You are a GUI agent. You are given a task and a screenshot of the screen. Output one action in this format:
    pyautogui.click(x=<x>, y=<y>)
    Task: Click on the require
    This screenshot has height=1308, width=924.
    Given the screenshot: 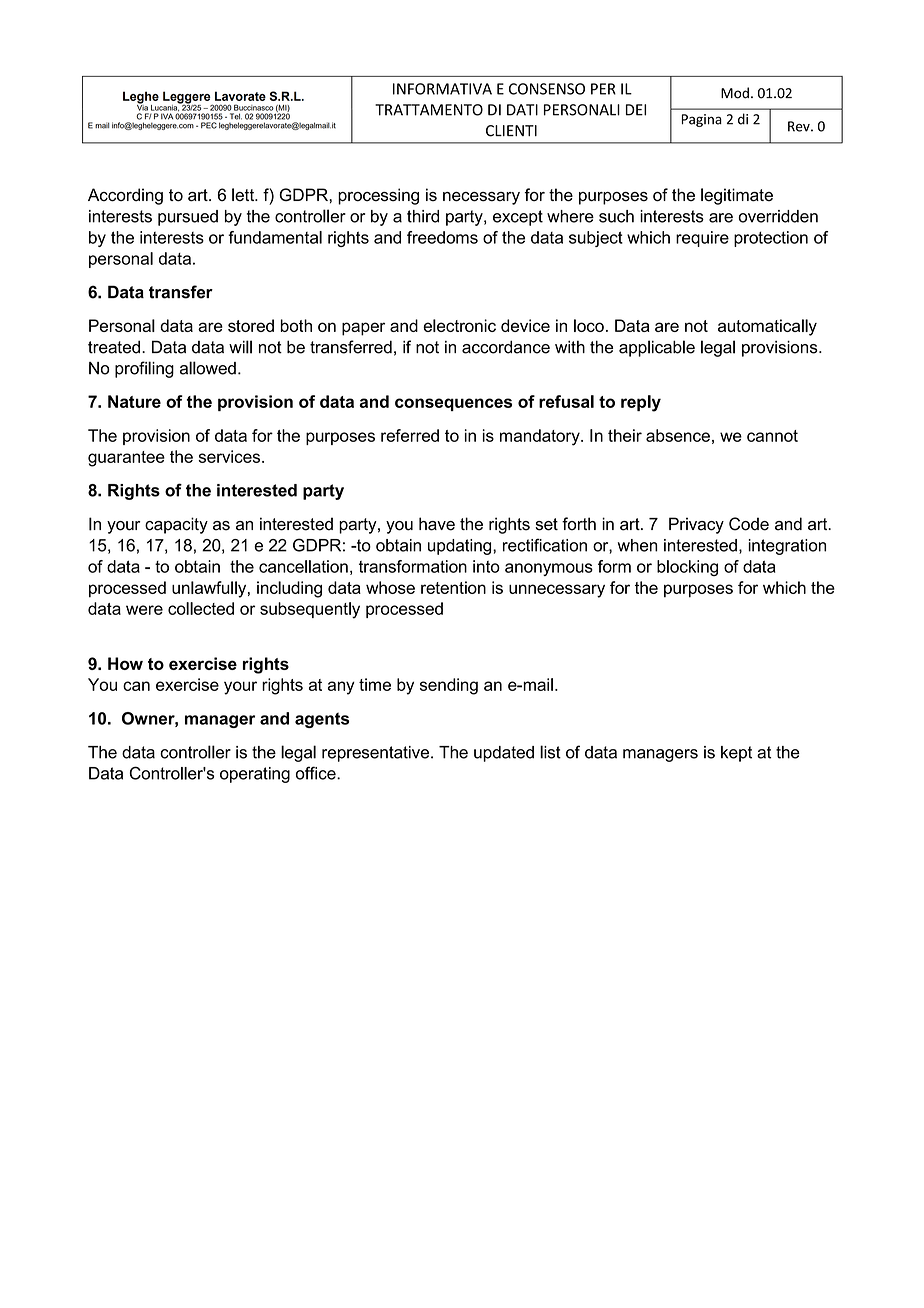 What is the action you would take?
    pyautogui.click(x=702, y=239)
